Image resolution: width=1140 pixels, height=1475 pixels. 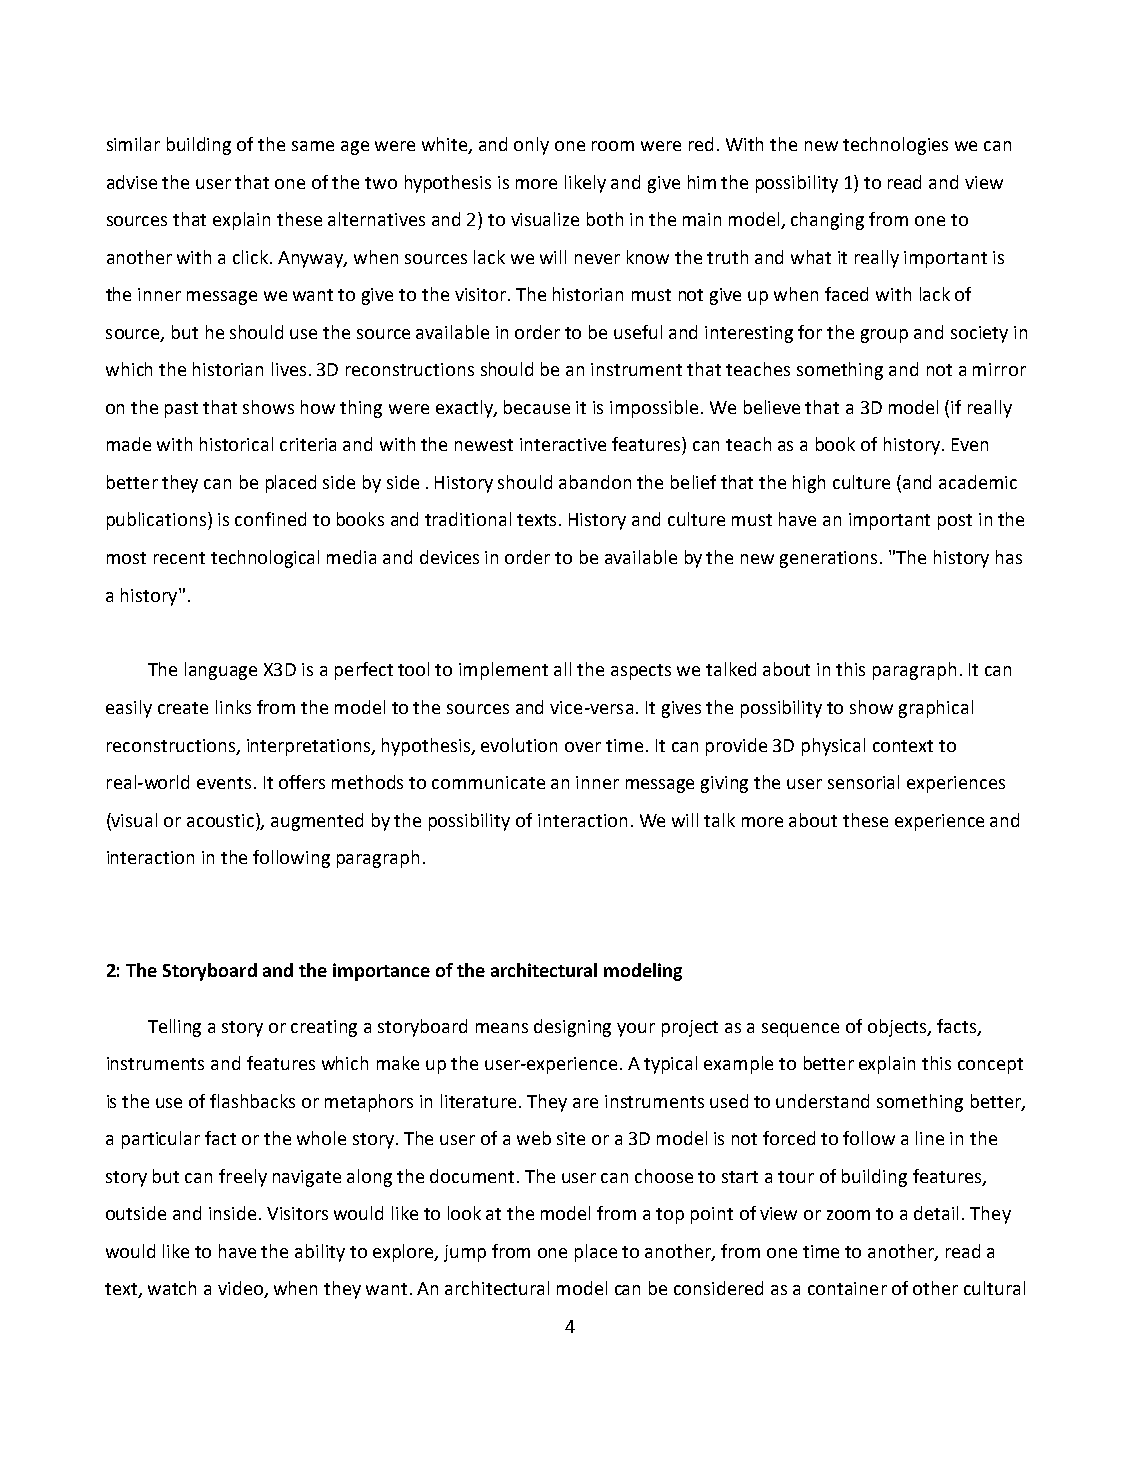 I want to click on designing, so click(x=572, y=1028).
